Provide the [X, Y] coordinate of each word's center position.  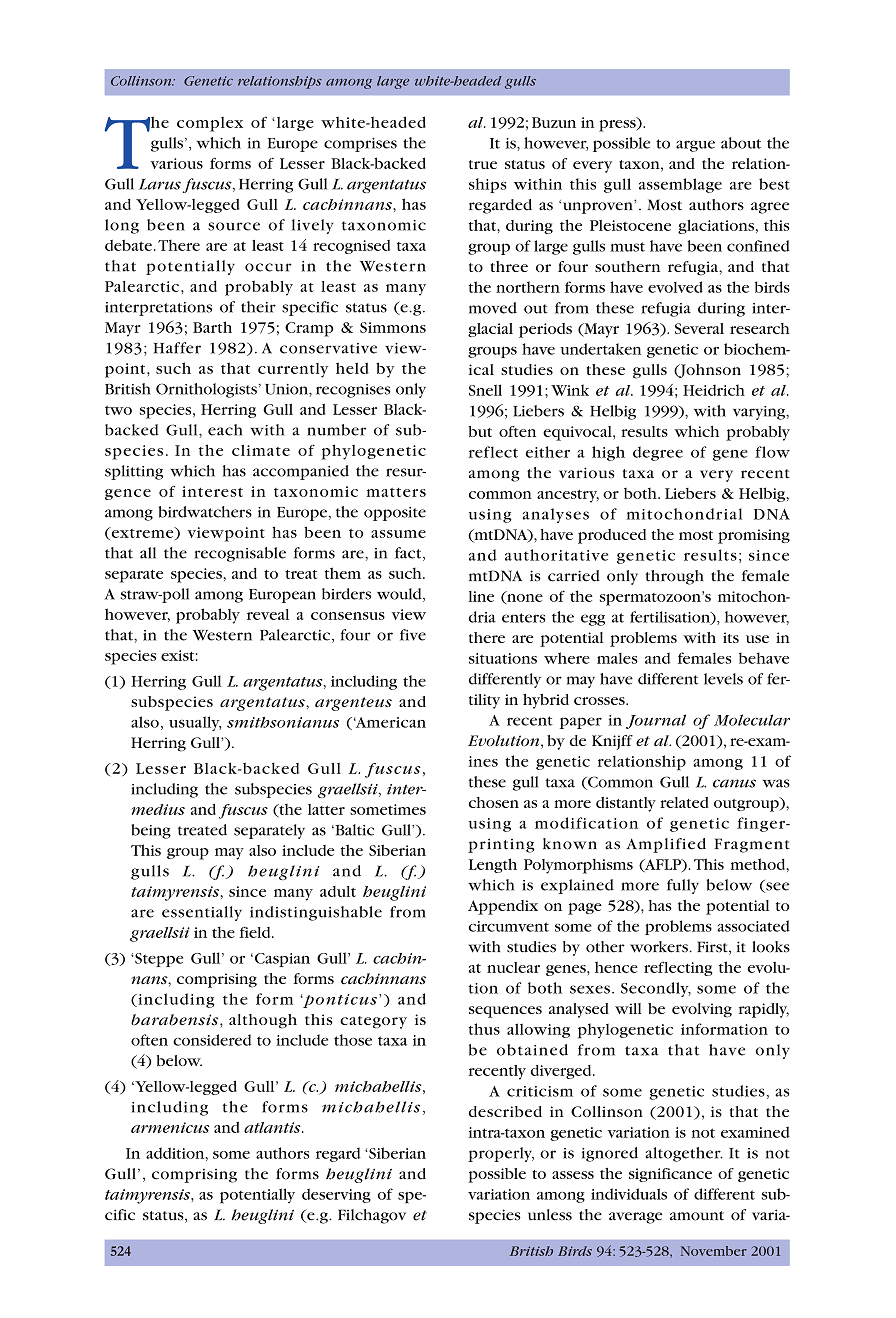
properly [501, 1154]
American [390, 722]
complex [210, 124]
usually [195, 723]
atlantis [273, 1127]
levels [723, 679]
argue [695, 146]
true [483, 164]
